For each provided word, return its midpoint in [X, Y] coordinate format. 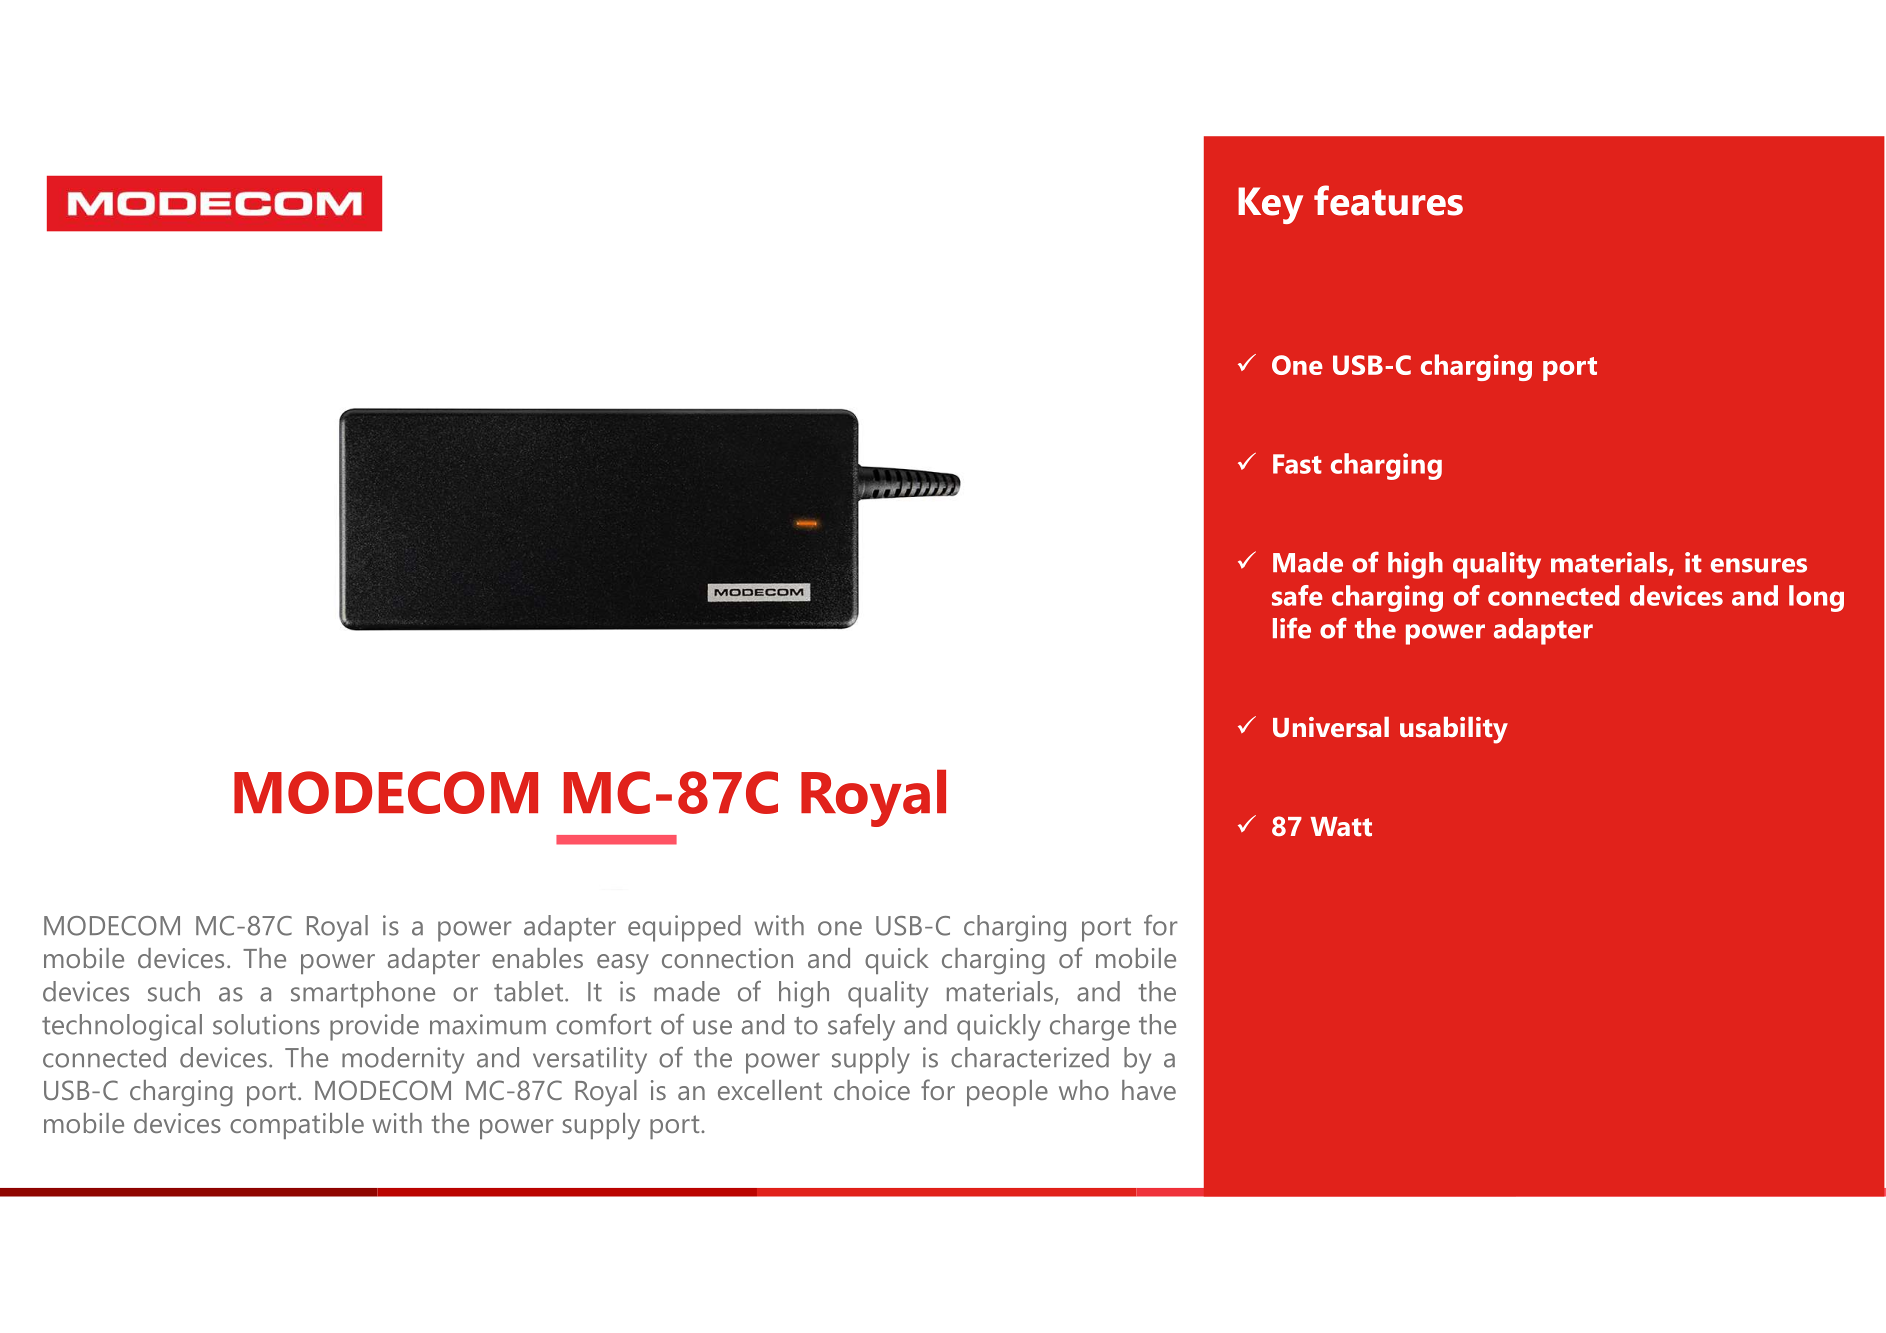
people [1007, 1093]
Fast [1297, 464]
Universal [1331, 727]
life [1292, 628]
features [1388, 200]
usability [1454, 730]
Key [1270, 205]
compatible [297, 1126]
